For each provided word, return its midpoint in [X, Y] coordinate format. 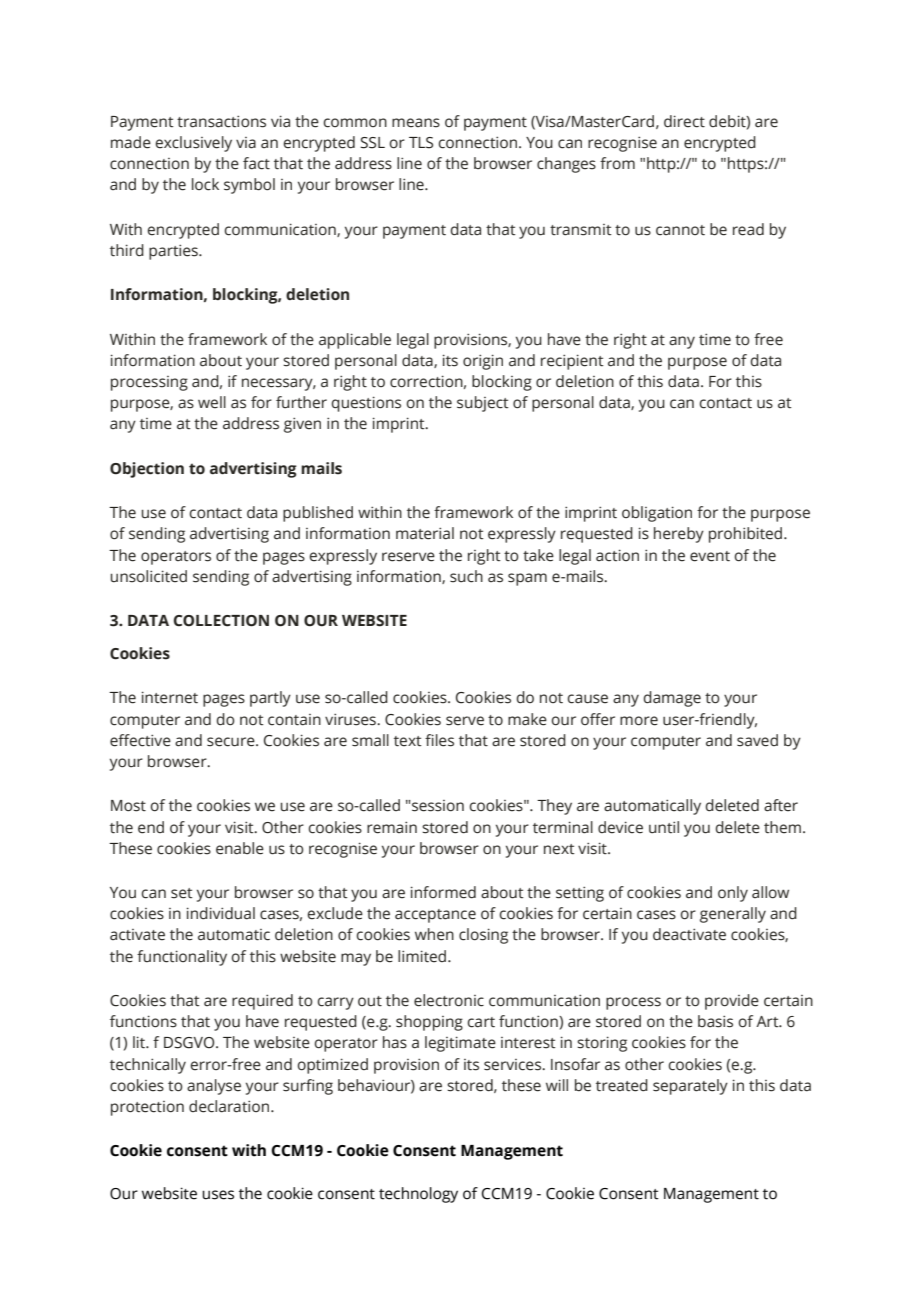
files [439, 740]
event [710, 556]
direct [684, 121]
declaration [230, 1106]
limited [422, 956]
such [466, 576]
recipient [572, 362]
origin [483, 362]
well [212, 402]
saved [757, 740]
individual [221, 913]
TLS [421, 143]
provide [732, 1002]
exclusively [193, 144]
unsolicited [148, 576]
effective [140, 740]
